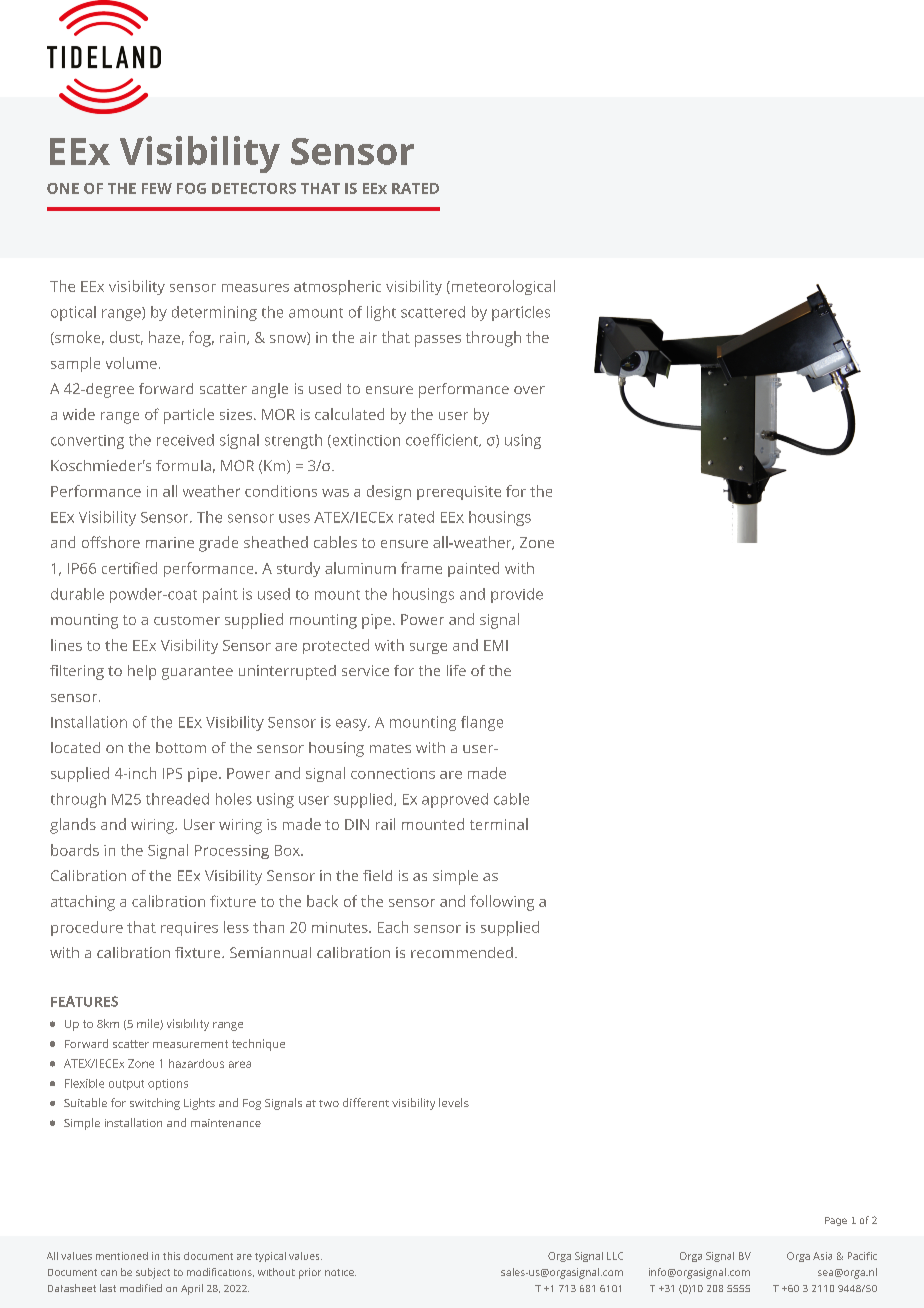 The image size is (924, 1308). What do you see at coordinates (822, 1256) in the screenshot?
I see `Asia` at bounding box center [822, 1256].
